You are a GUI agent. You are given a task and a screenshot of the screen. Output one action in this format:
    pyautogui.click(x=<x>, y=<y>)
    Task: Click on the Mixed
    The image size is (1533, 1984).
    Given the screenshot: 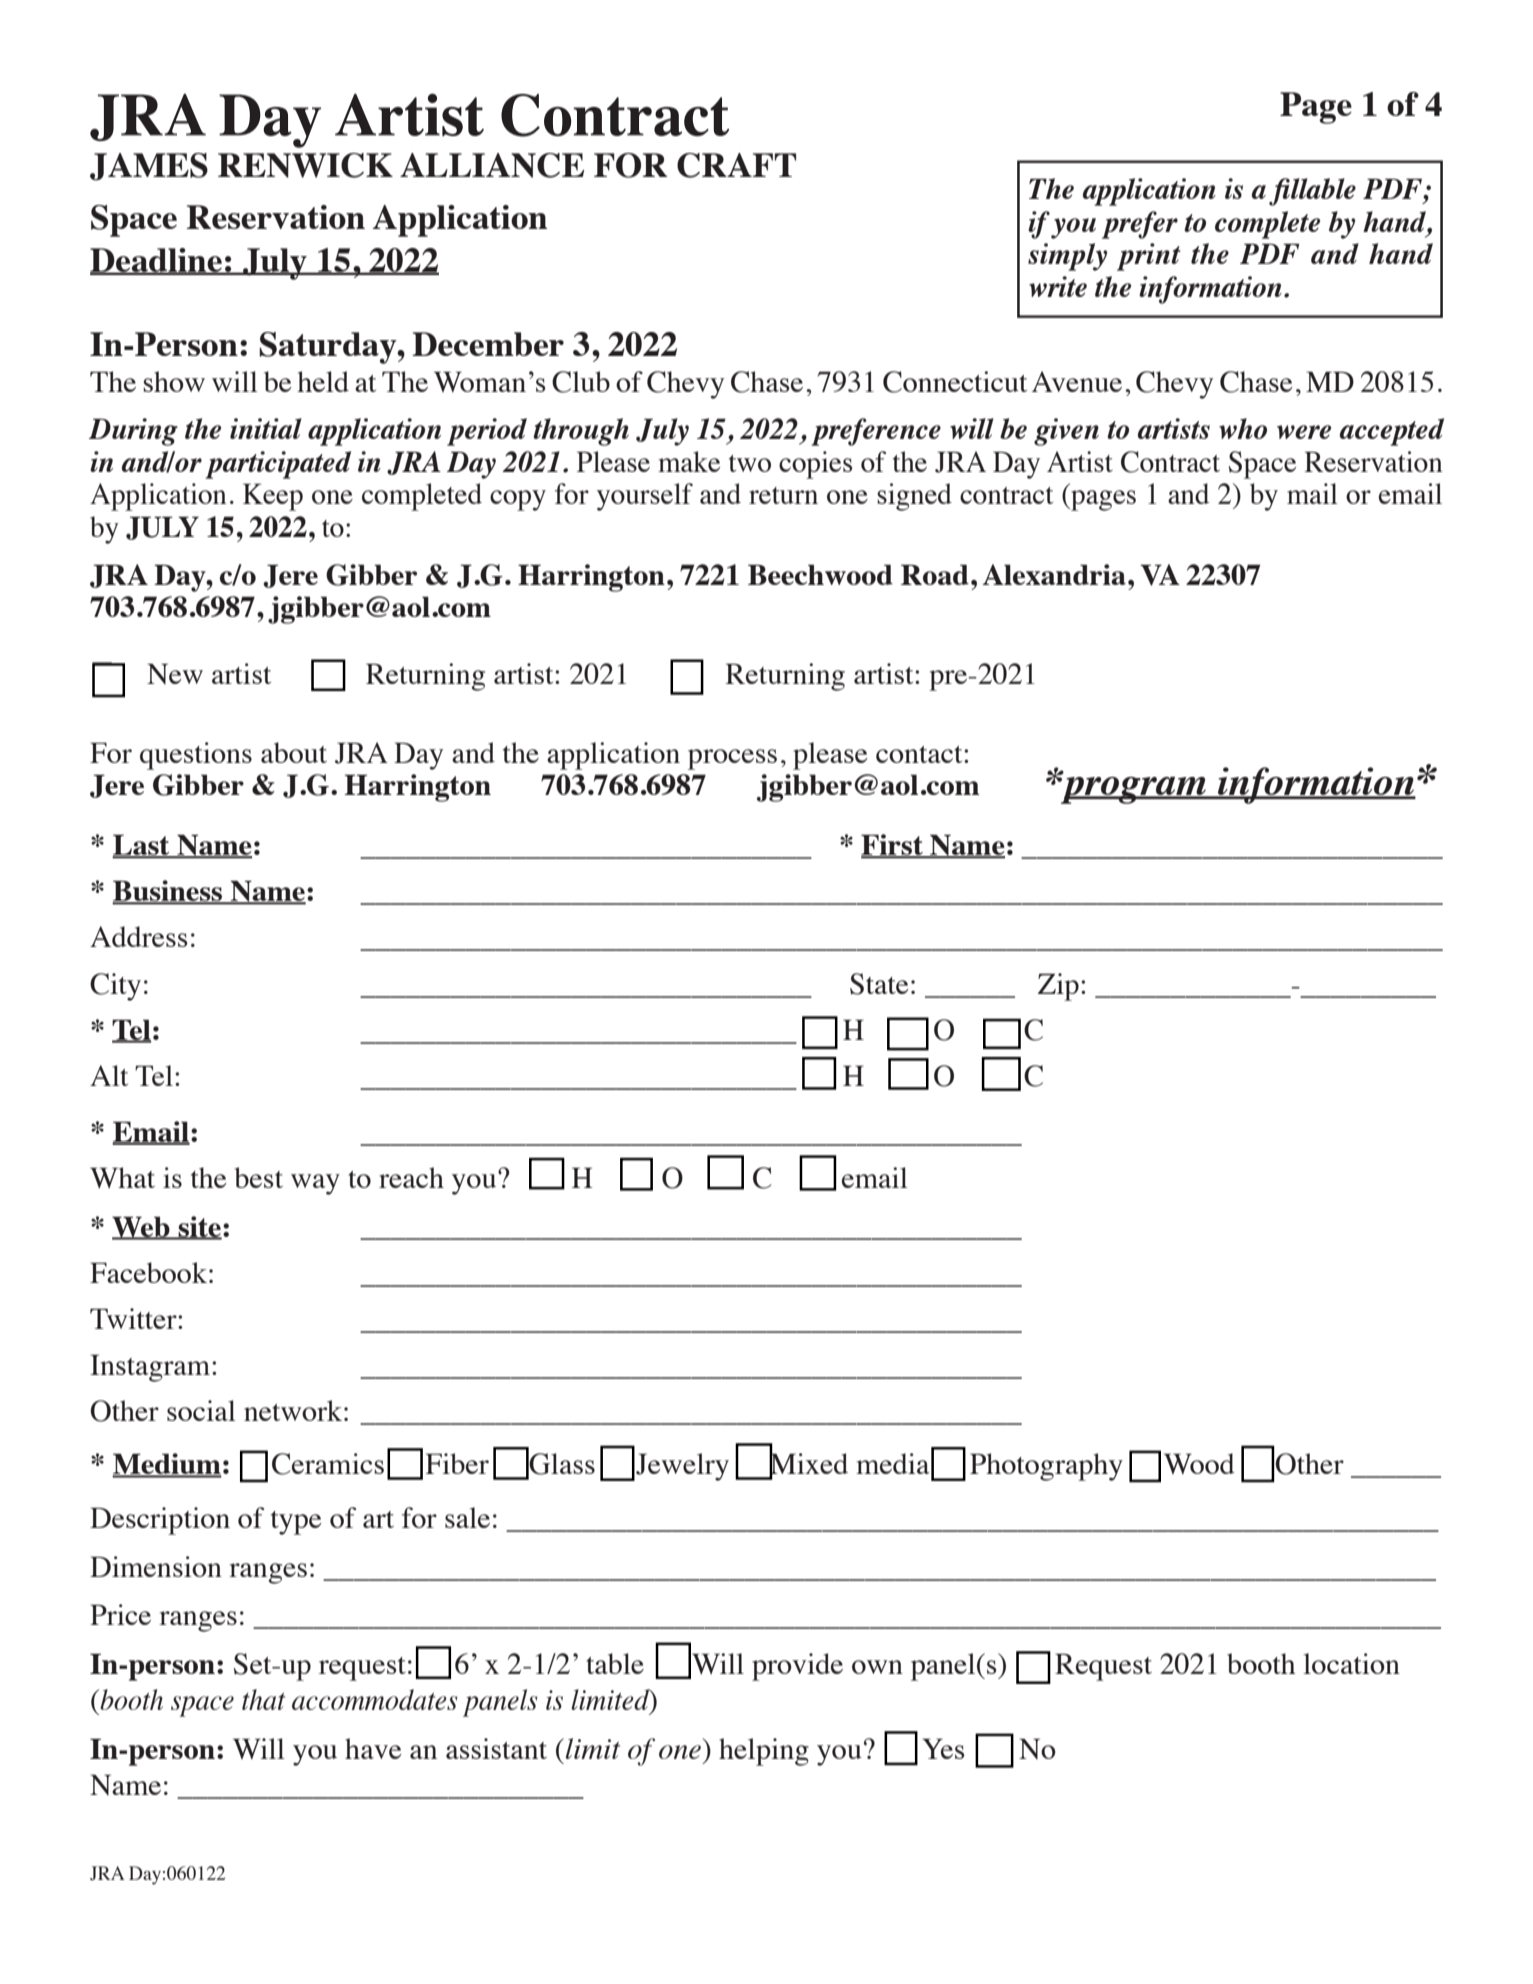 What is the action you would take?
    pyautogui.click(x=808, y=1464)
